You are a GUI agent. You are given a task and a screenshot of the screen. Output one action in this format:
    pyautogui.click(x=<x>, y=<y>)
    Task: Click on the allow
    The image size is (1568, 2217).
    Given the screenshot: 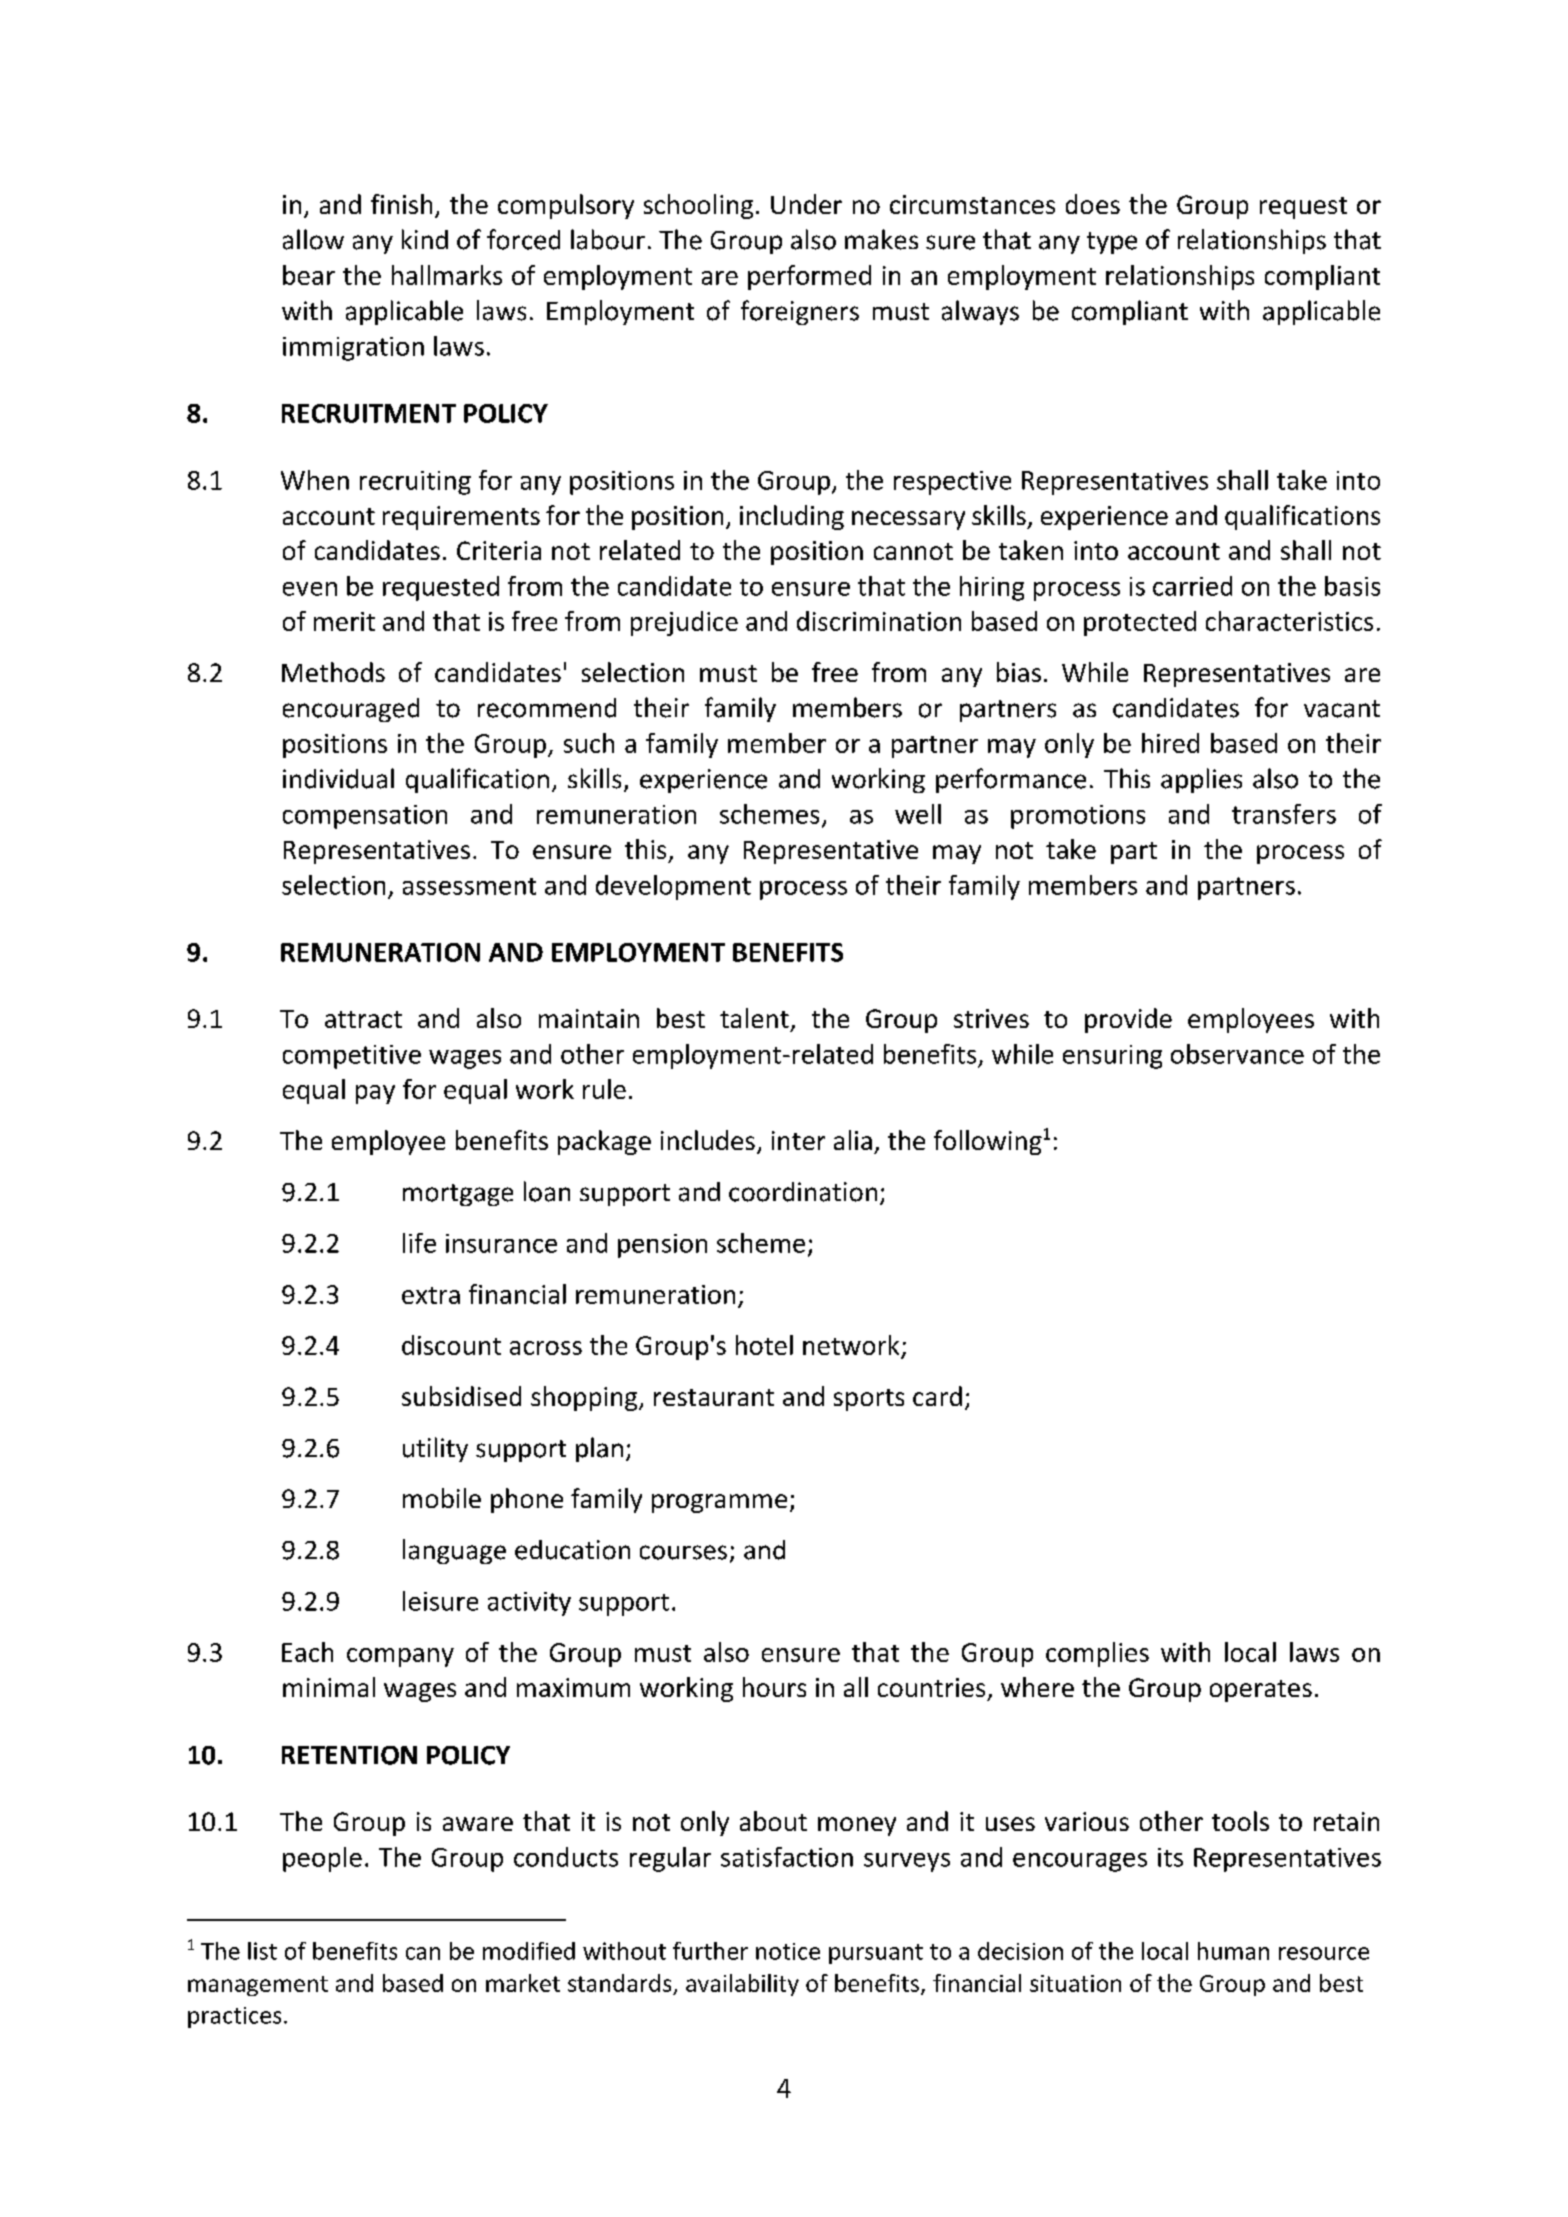 What is the action you would take?
    pyautogui.click(x=313, y=239)
